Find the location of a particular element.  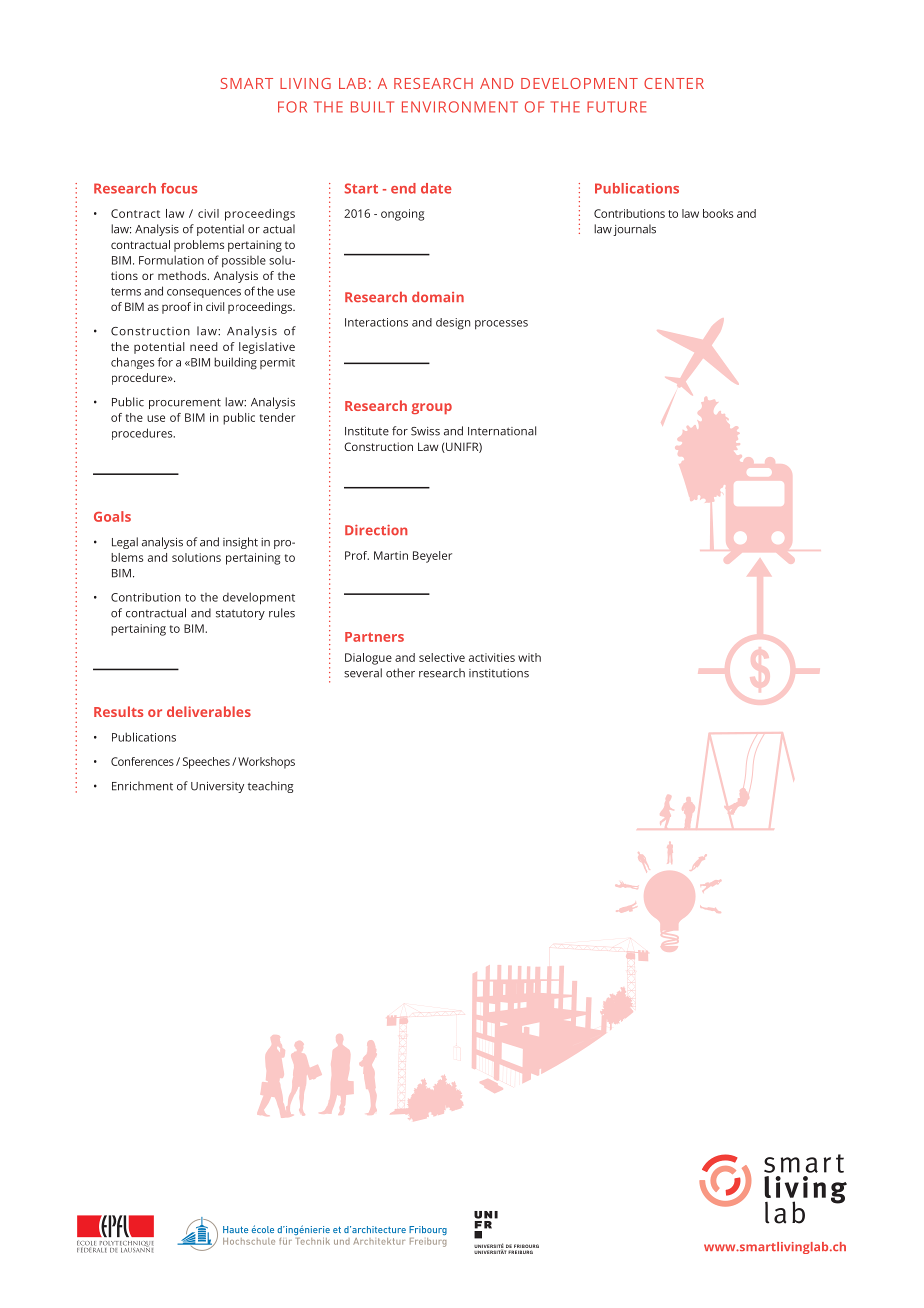

Workshops is located at coordinates (266, 763).
